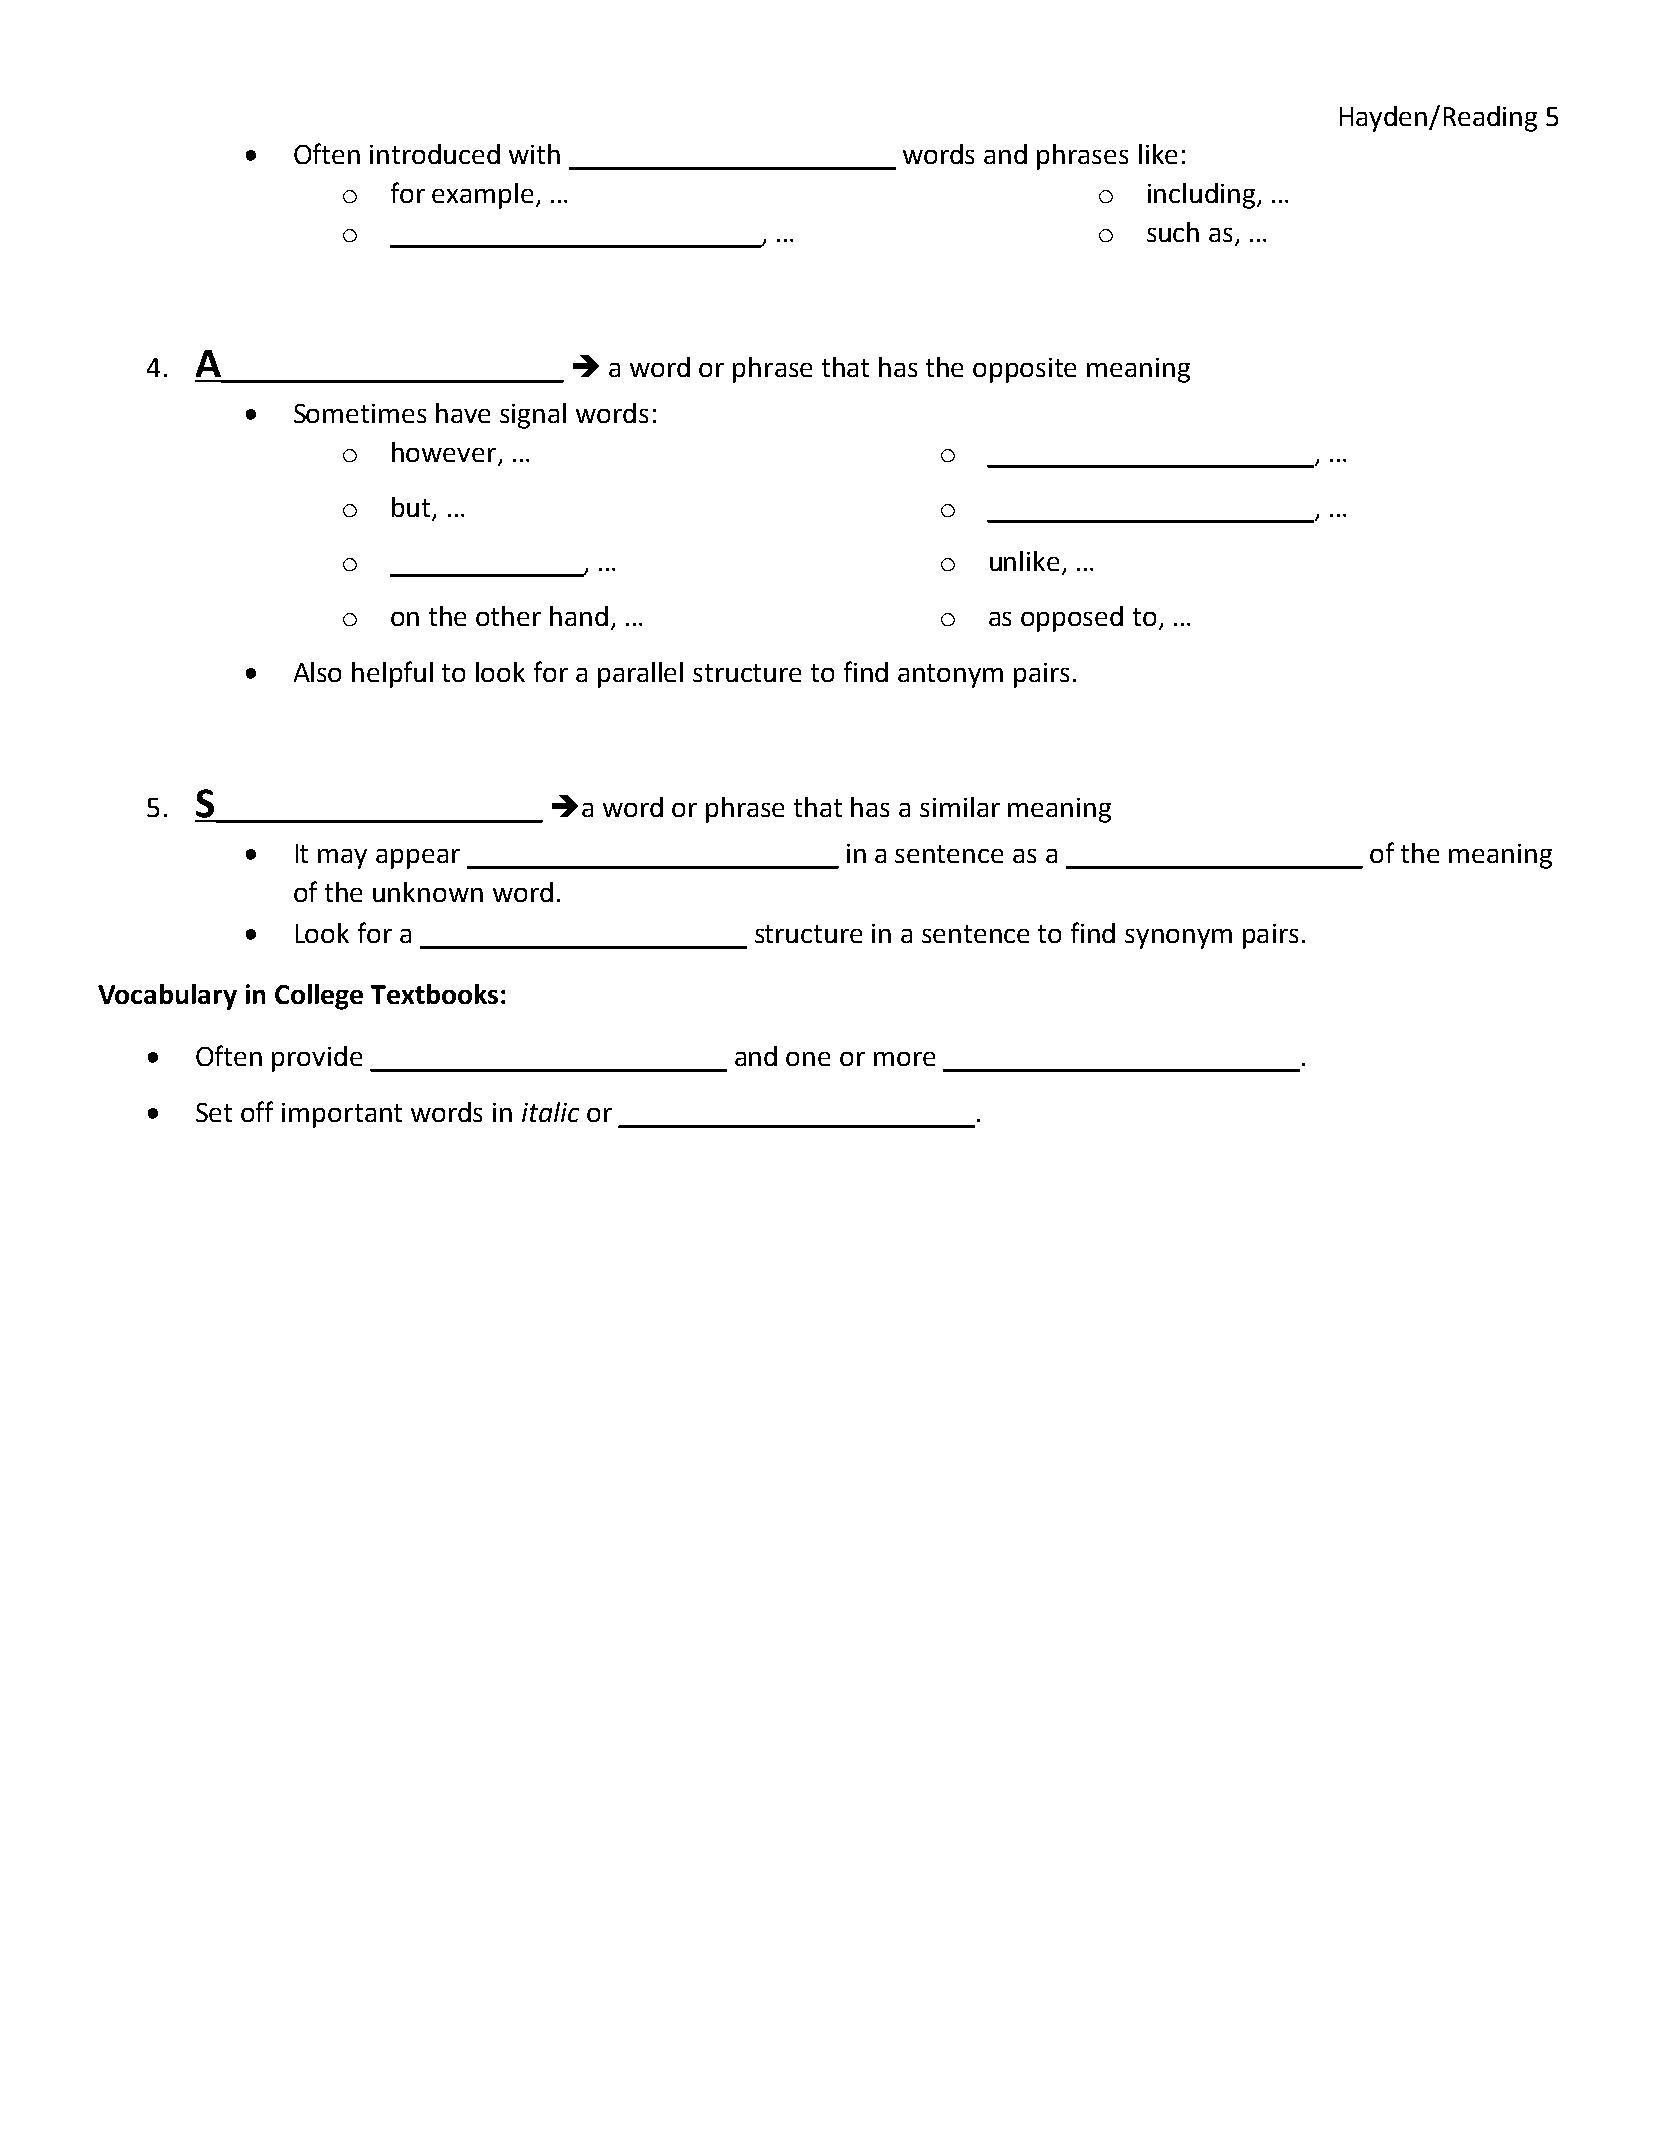  I want to click on including, so click(1201, 196).
